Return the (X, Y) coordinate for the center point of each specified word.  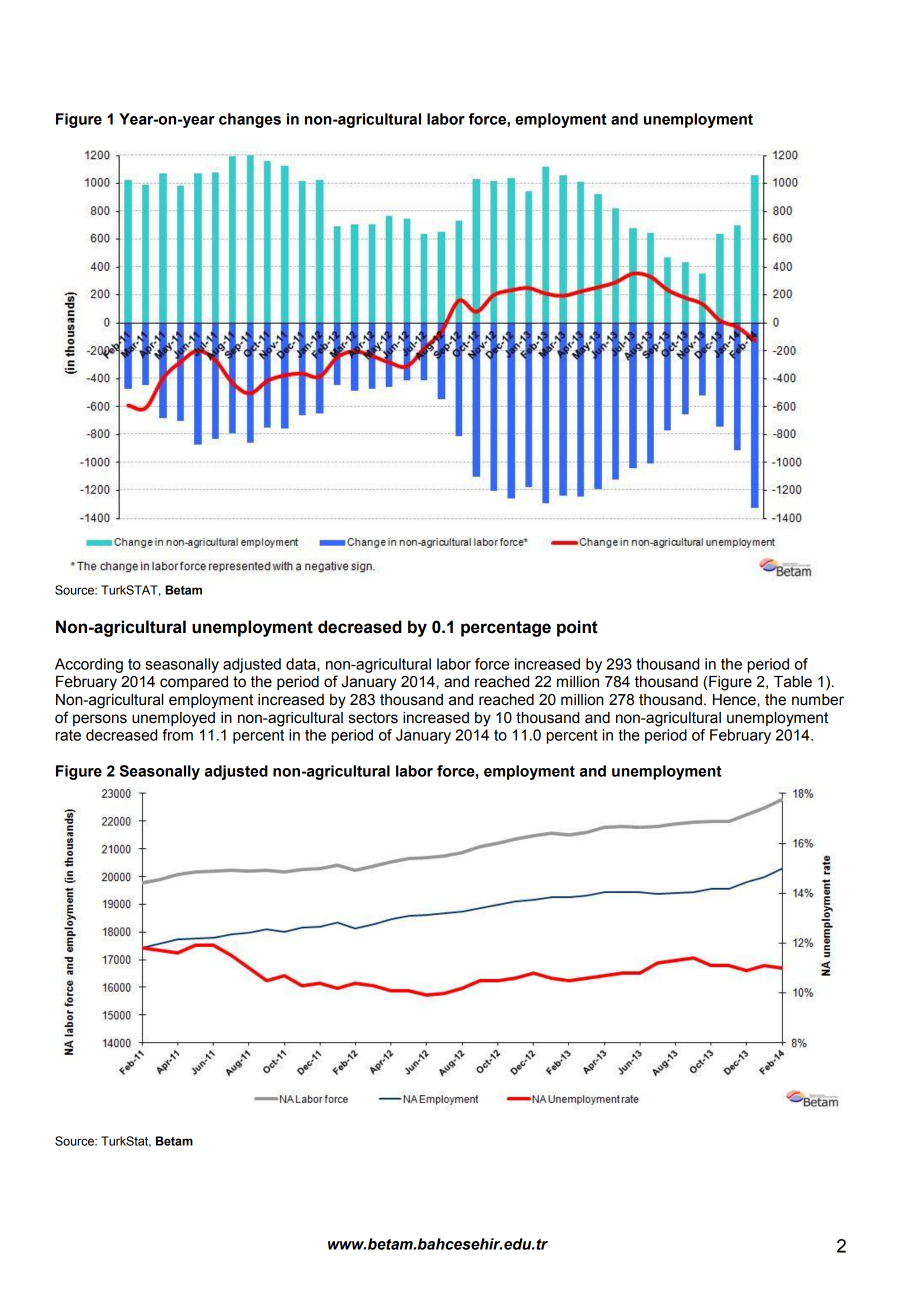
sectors (373, 718)
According (89, 665)
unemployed (173, 719)
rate (68, 735)
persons (100, 720)
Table (793, 682)
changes (250, 120)
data (302, 664)
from (177, 735)
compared (194, 683)
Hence (735, 700)
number (818, 700)
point (577, 628)
